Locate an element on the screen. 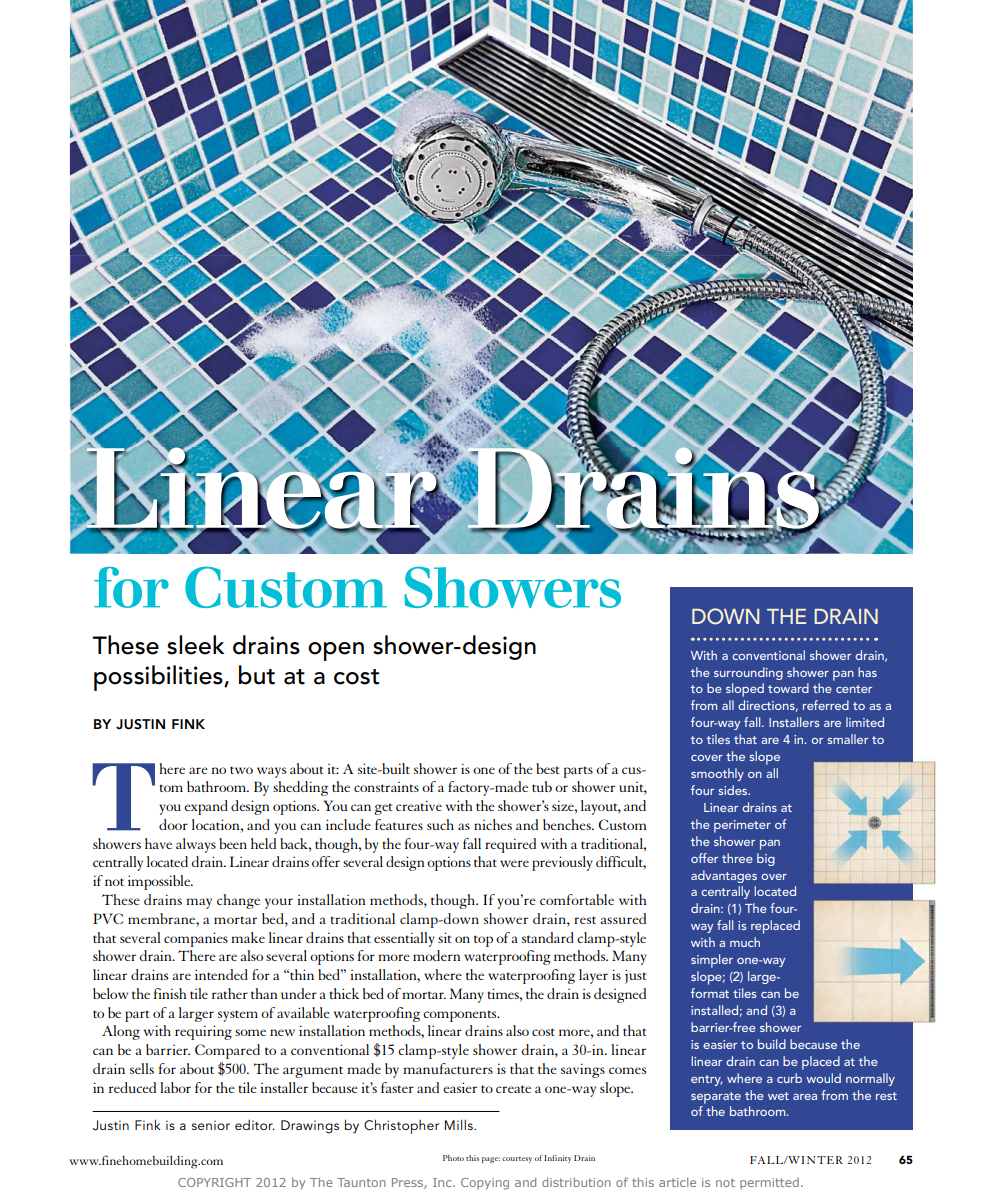 Image resolution: width=982 pixels, height=1204 pixels. sleek is located at coordinates (195, 645).
